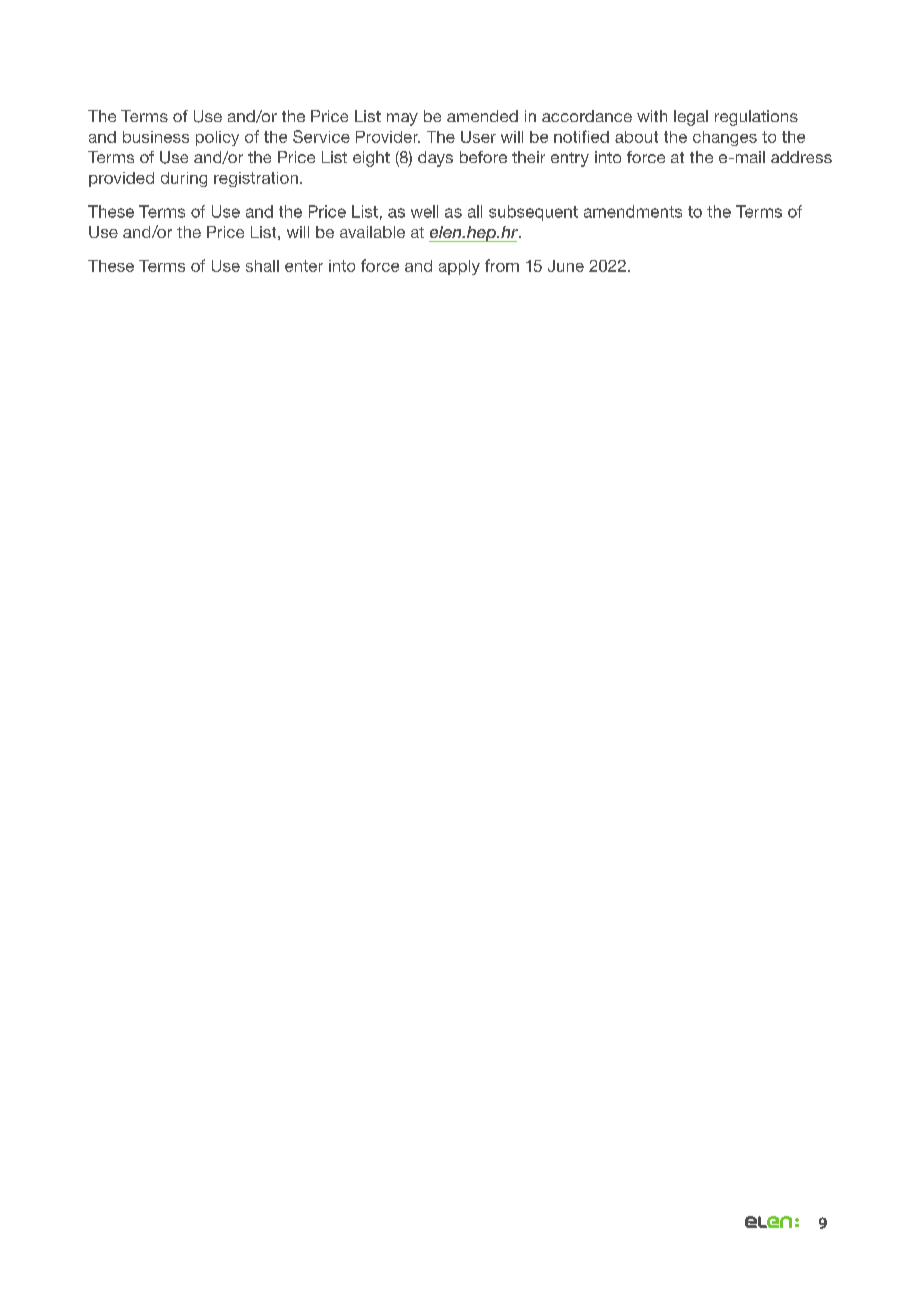  What do you see at coordinates (801, 157) in the screenshot?
I see `address` at bounding box center [801, 157].
